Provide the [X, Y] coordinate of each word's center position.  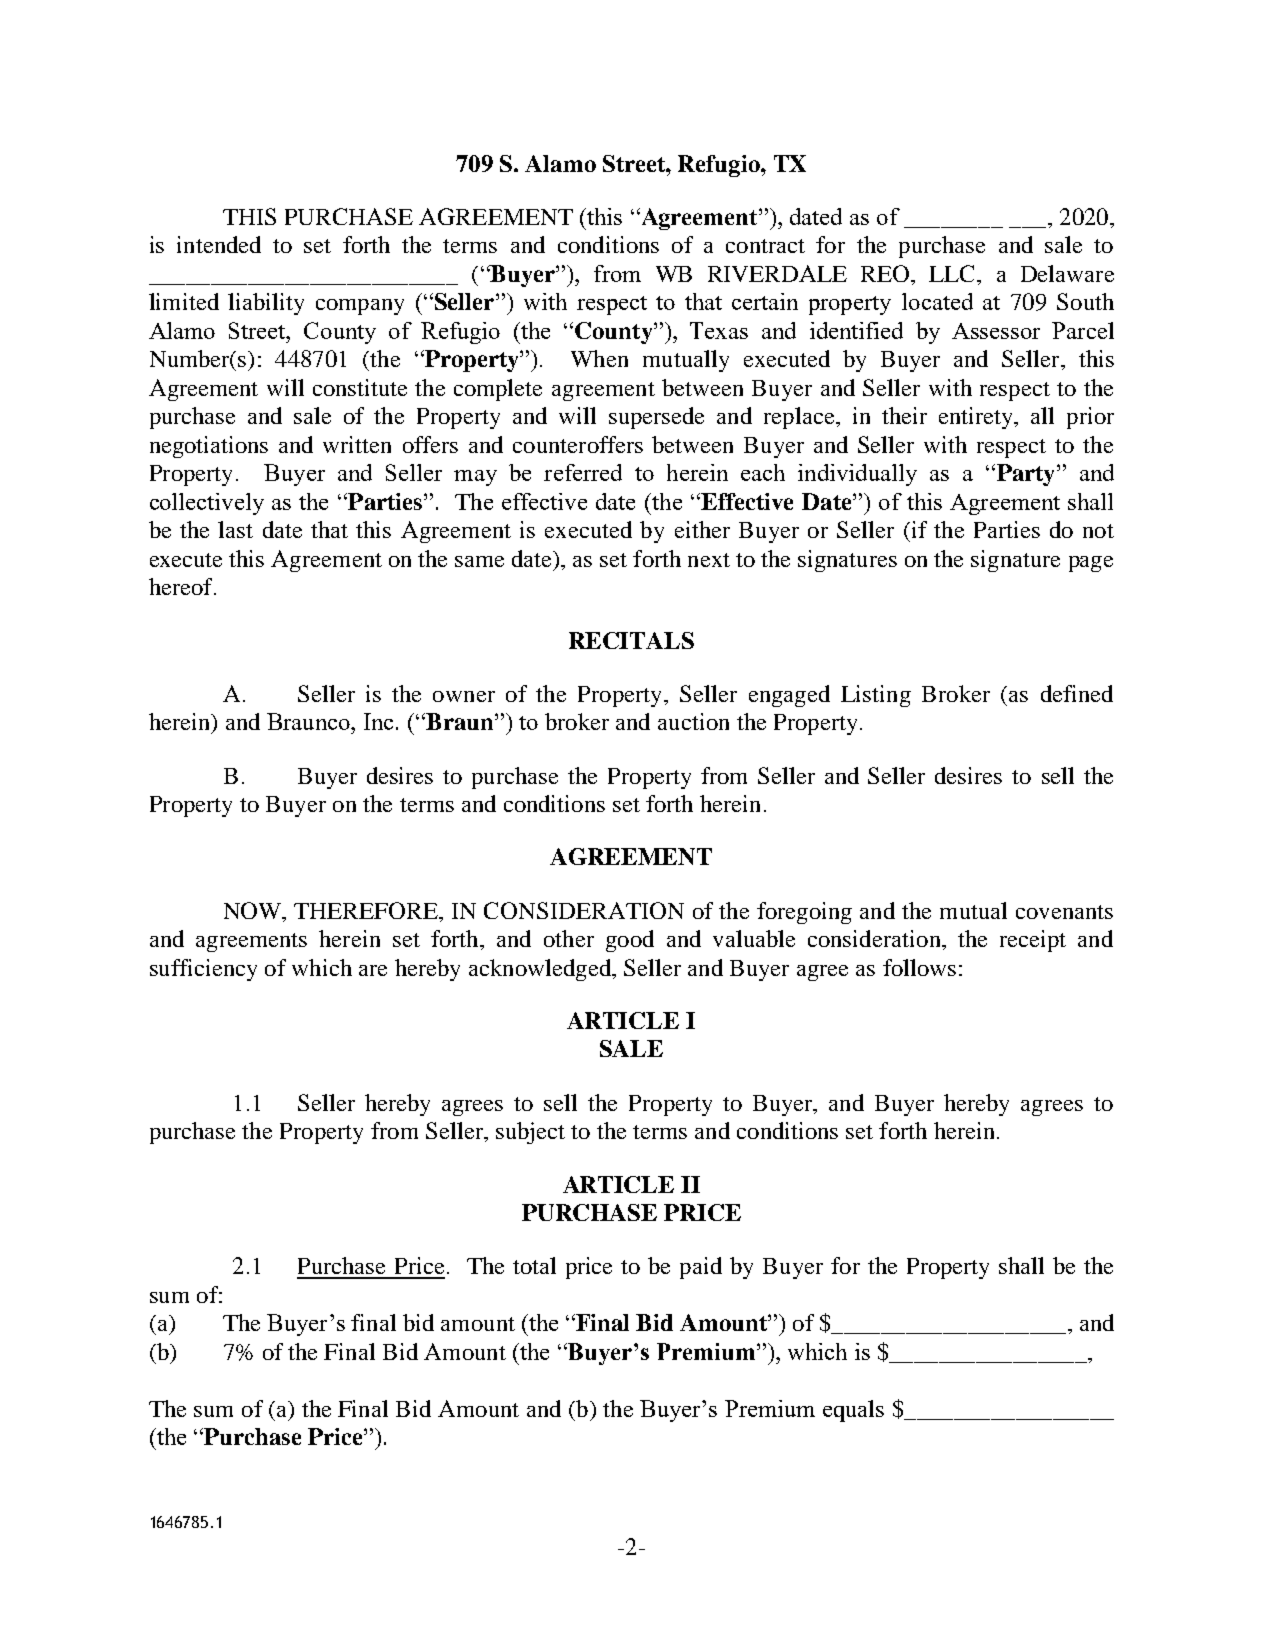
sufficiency [203, 970]
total [534, 1265]
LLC [953, 273]
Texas [719, 330]
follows [919, 967]
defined [1077, 693]
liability [266, 304]
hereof [182, 586]
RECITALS [631, 640]
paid [701, 1268]
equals [853, 1411]
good [630, 941]
